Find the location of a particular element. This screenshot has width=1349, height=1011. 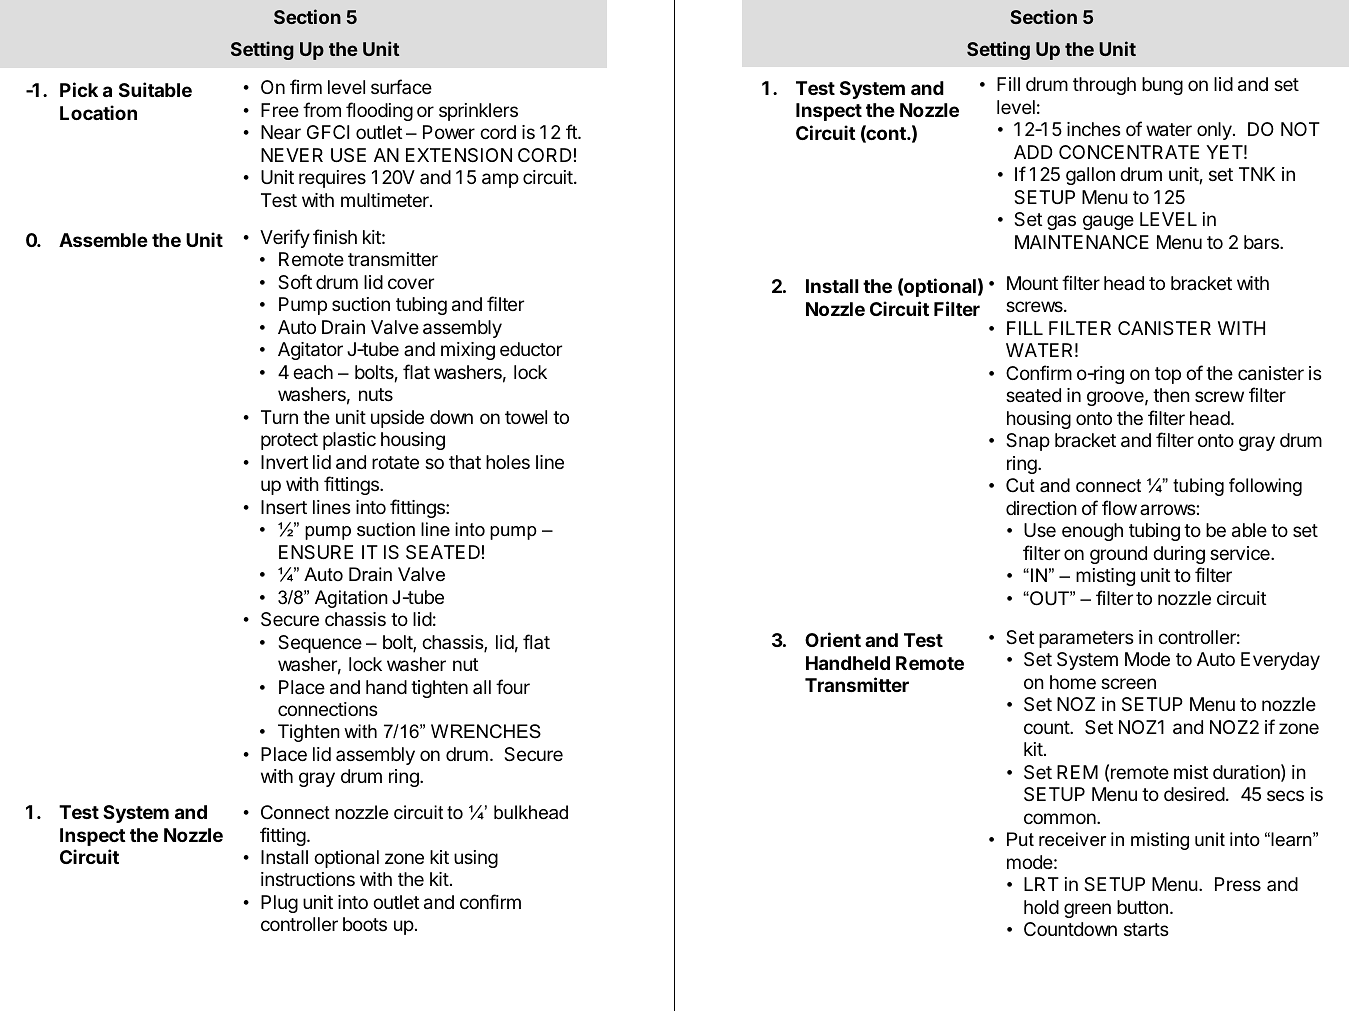

bung is located at coordinates (1162, 86).
